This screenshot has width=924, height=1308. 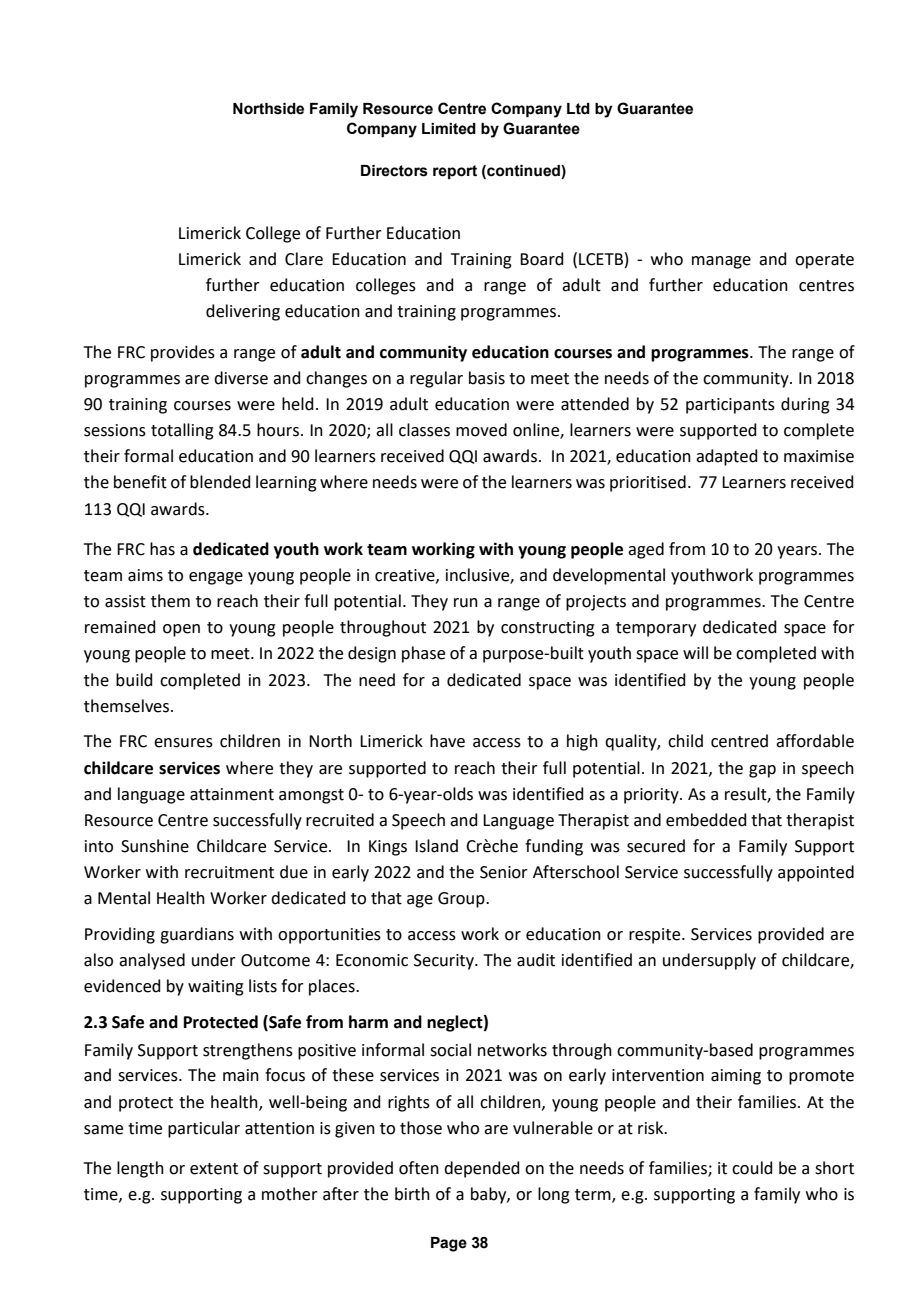 What do you see at coordinates (449, 129) in the screenshot?
I see `Limited` at bounding box center [449, 129].
